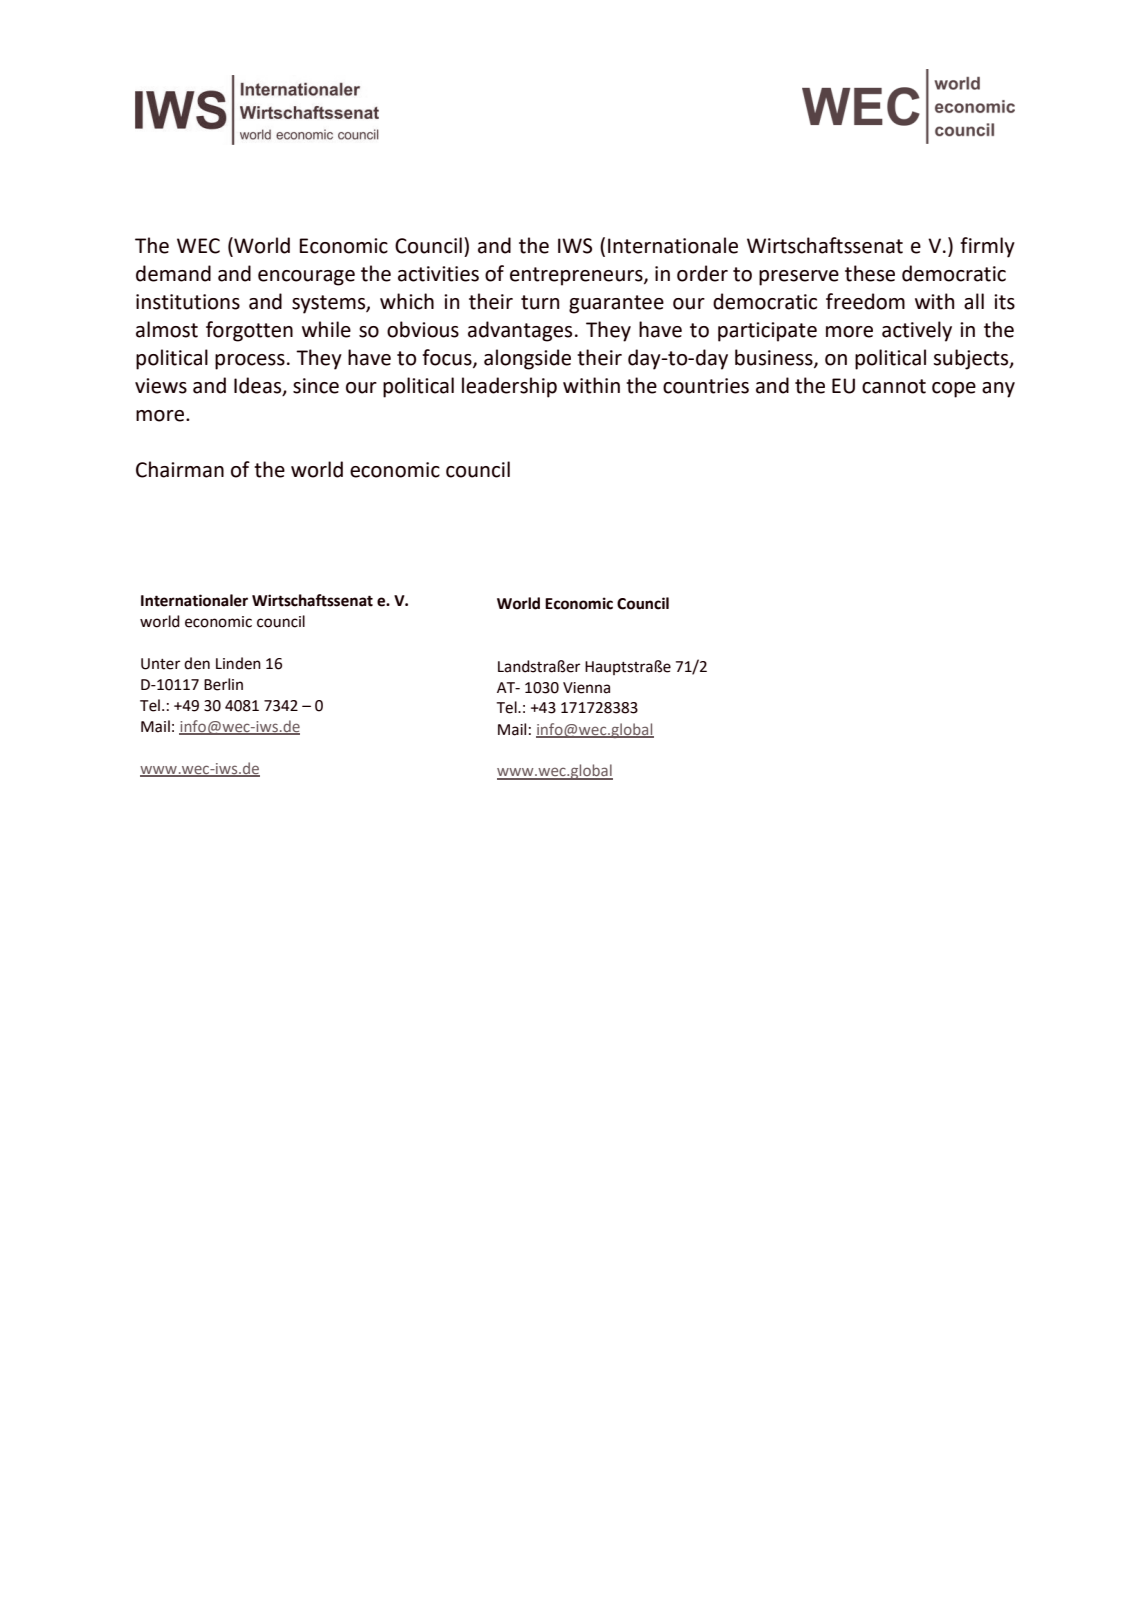 This screenshot has height=1608, width=1136. I want to click on Berlin, so click(223, 684).
